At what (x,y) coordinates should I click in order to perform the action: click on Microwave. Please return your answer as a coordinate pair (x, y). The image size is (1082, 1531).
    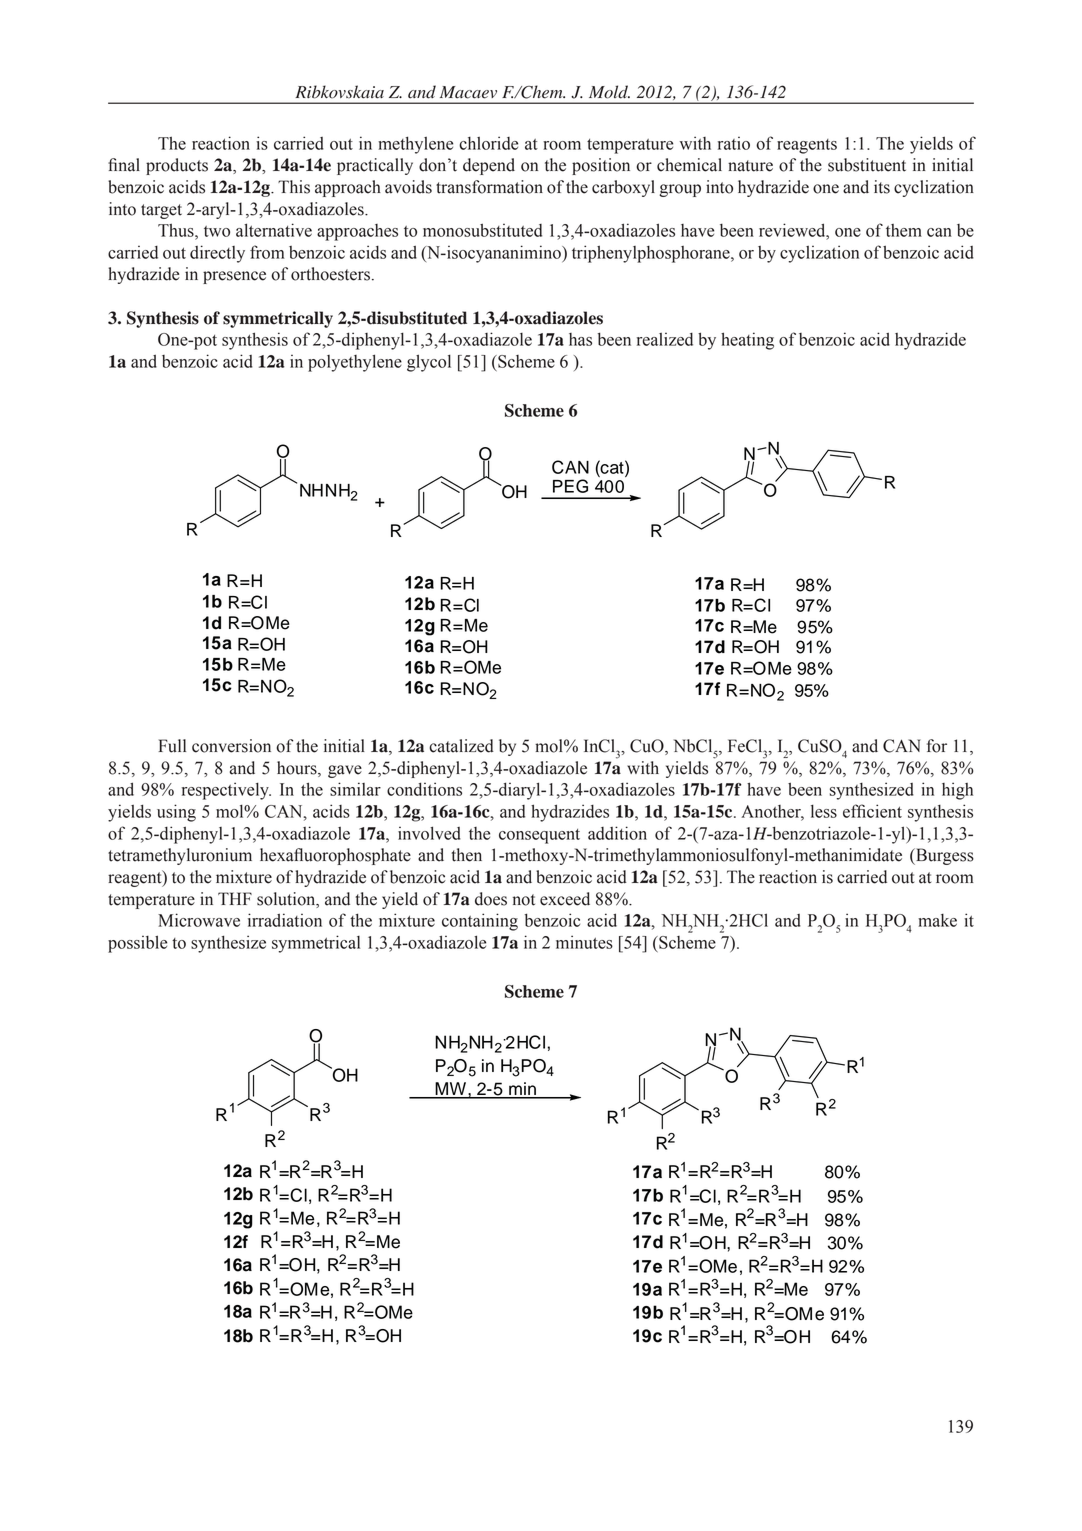
    Looking at the image, I should click on (199, 920).
